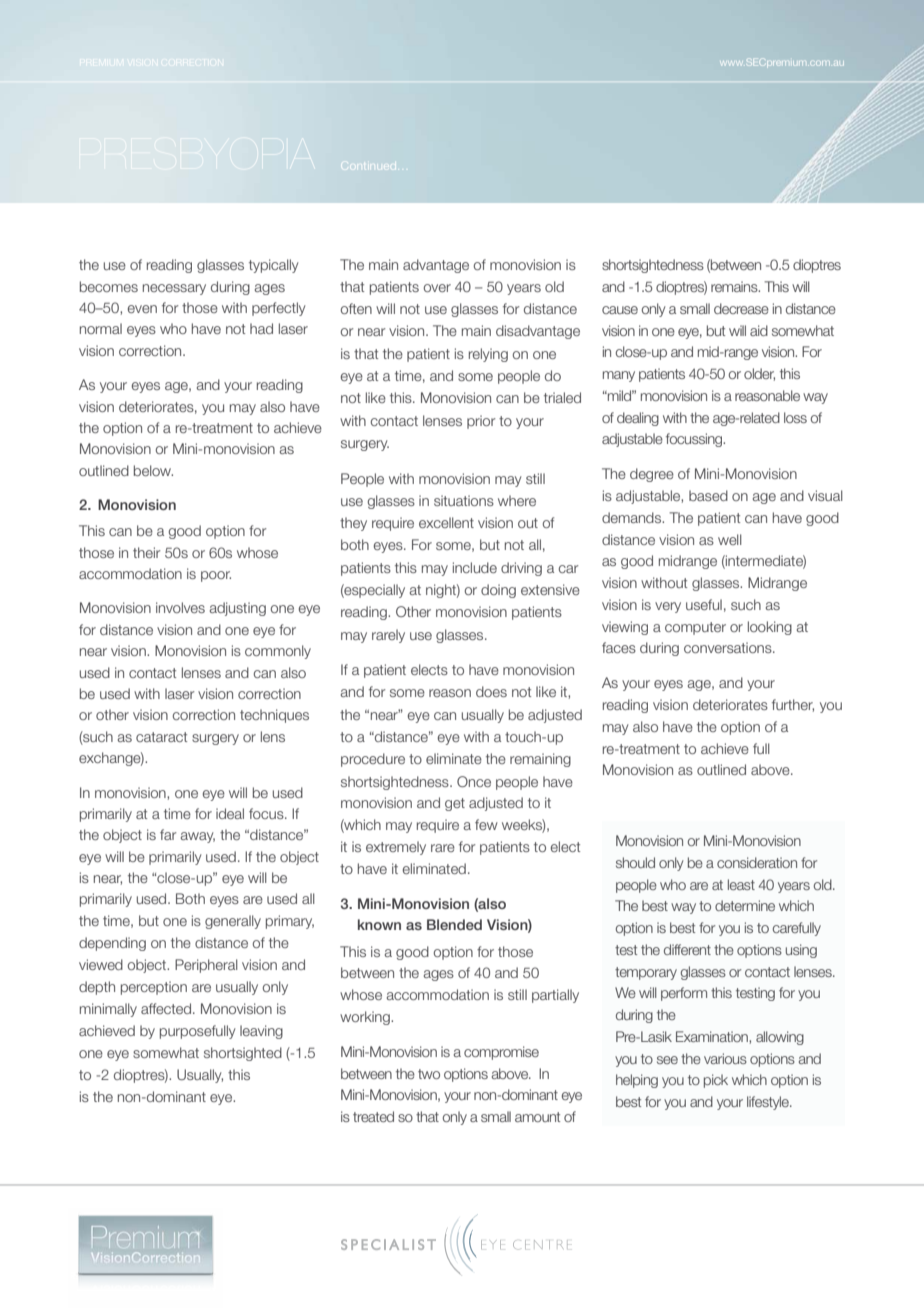 This screenshot has width=924, height=1308. Describe the element at coordinates (429, 1074) in the screenshot. I see `two` at that location.
